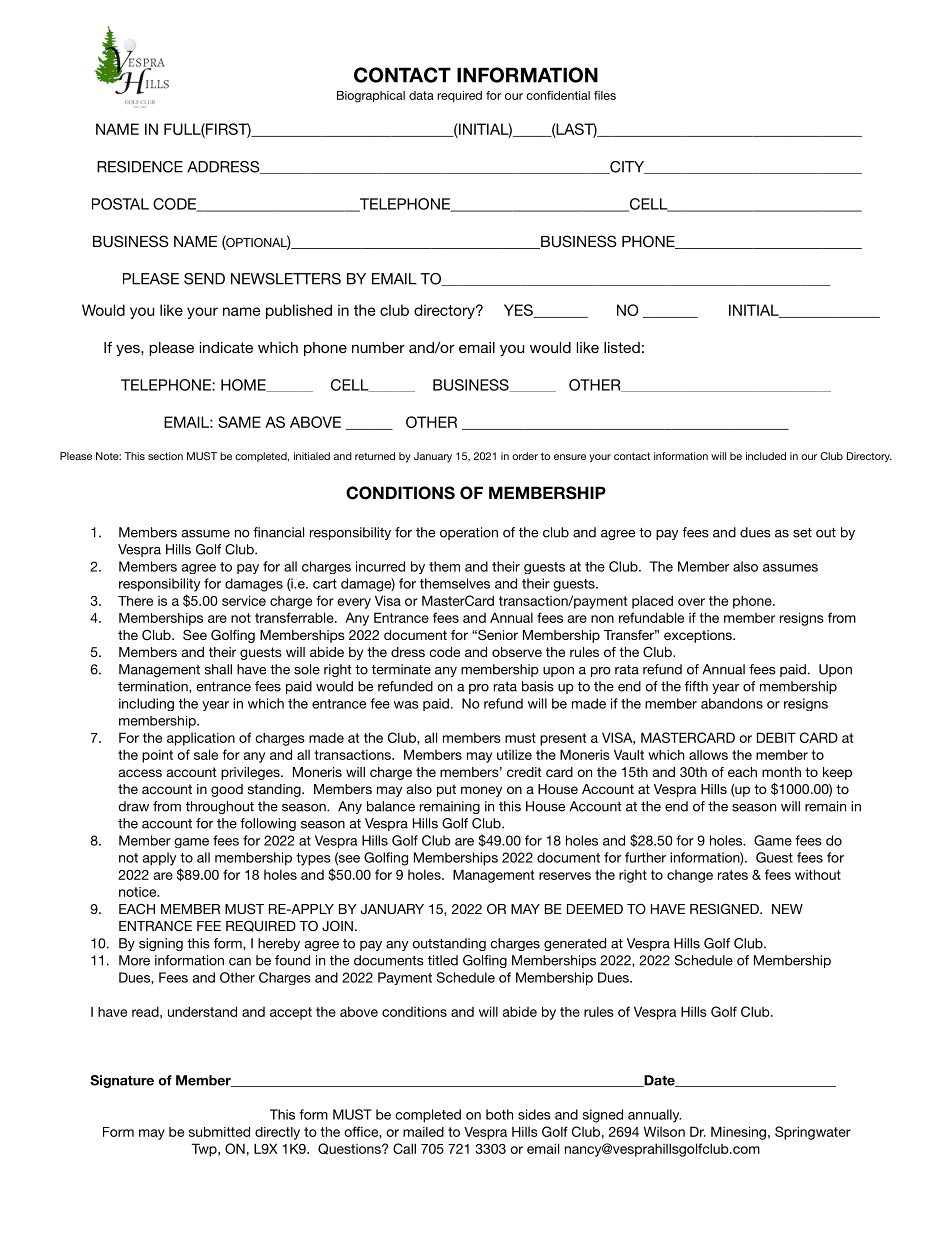  I want to click on listed, so click(622, 347).
